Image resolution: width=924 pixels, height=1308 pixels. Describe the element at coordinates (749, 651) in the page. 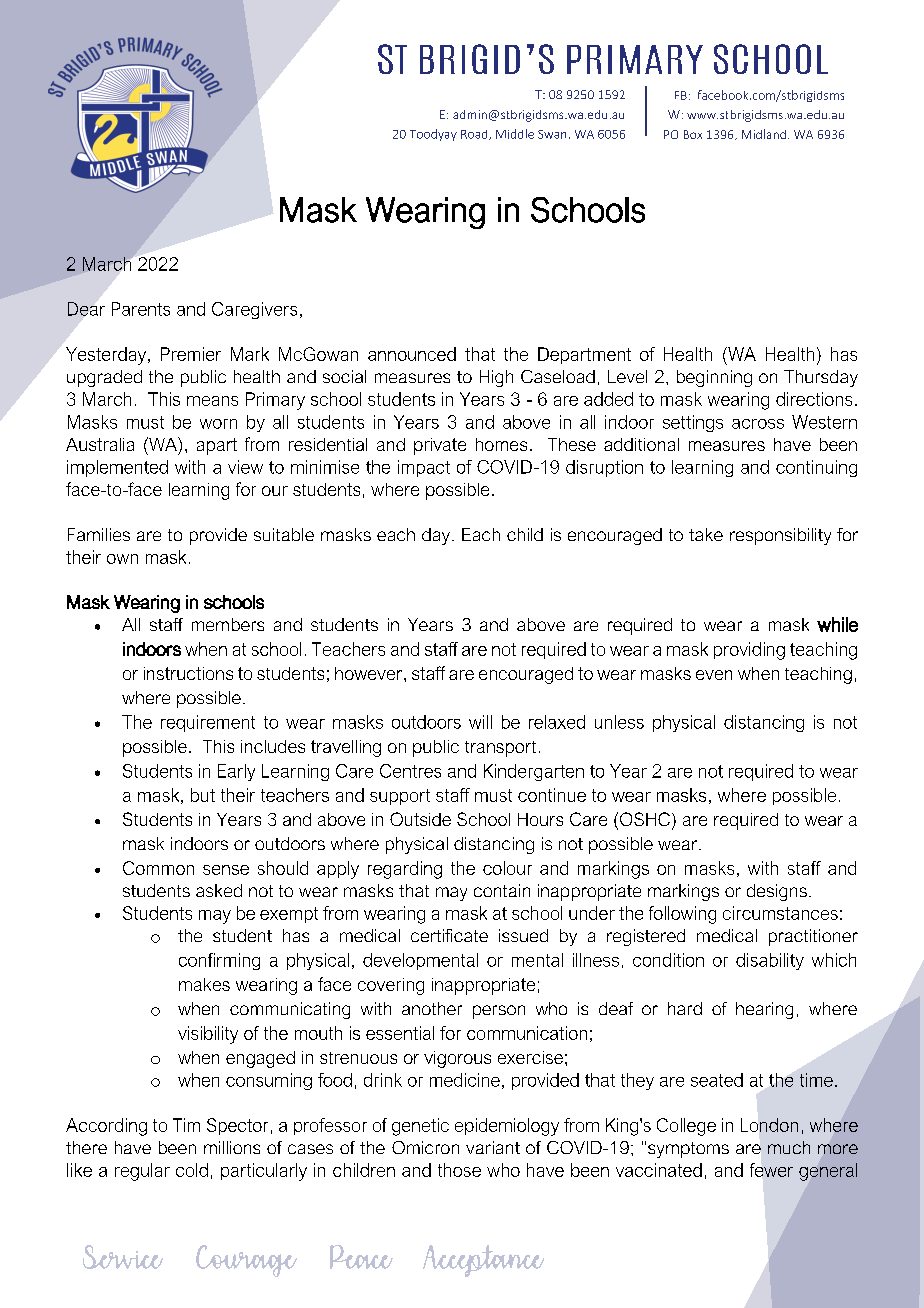

I see `providing` at that location.
